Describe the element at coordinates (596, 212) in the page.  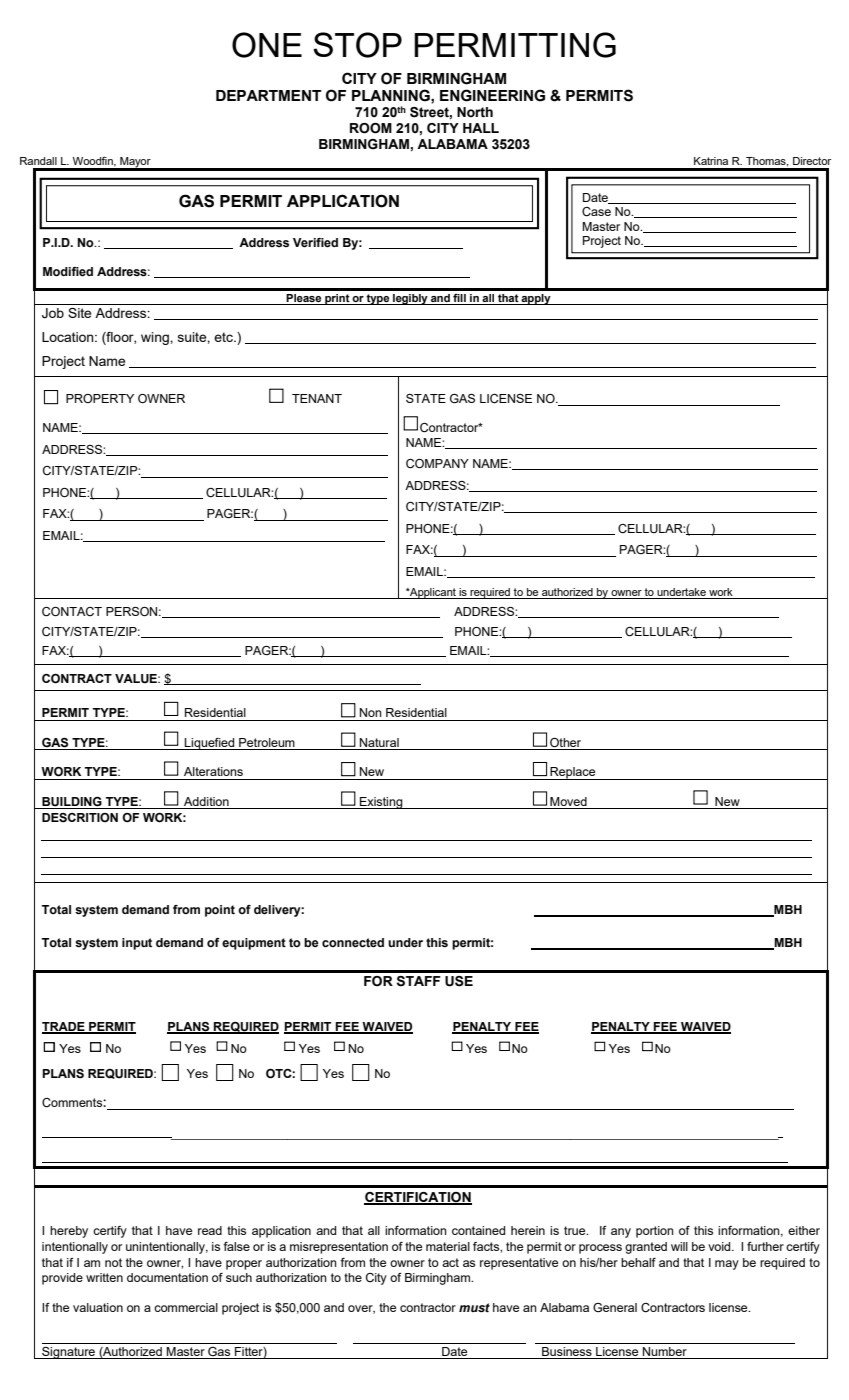
I see `Case` at that location.
